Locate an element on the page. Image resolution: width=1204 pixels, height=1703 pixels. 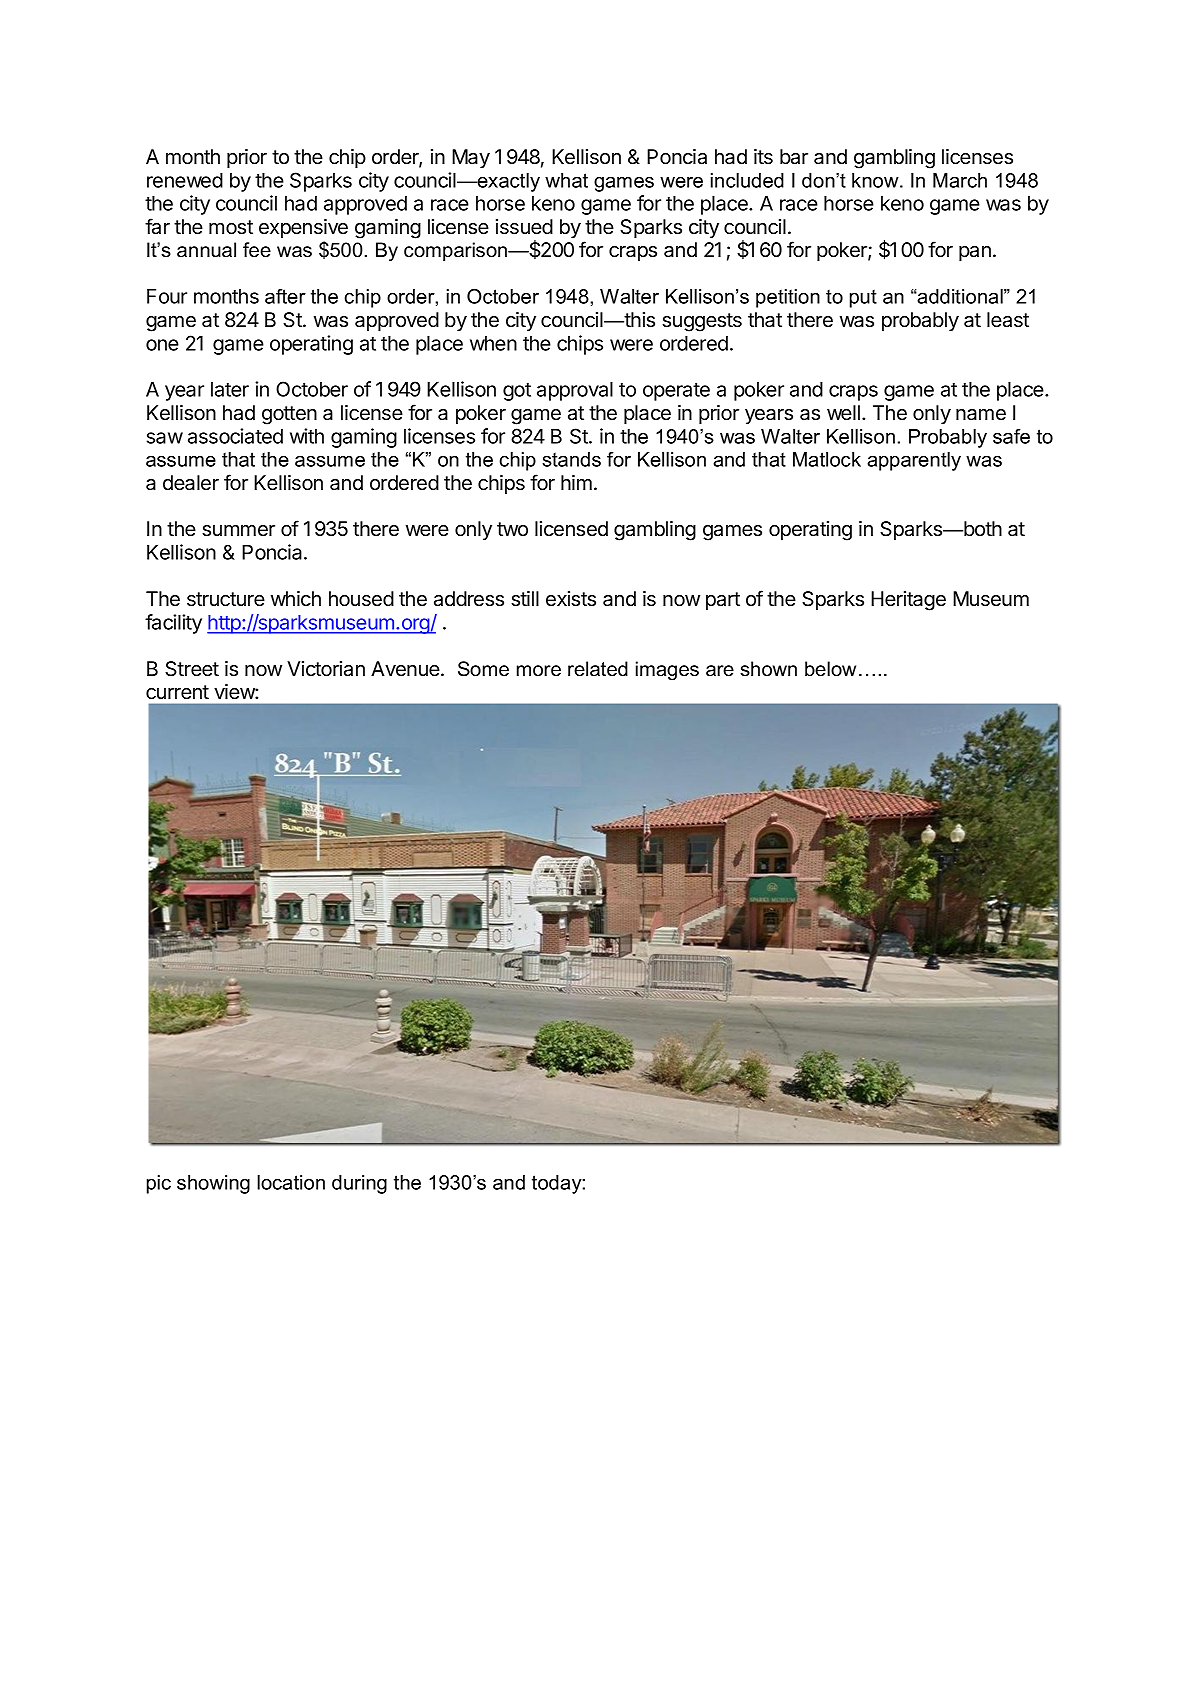
below is located at coordinates (830, 669).
